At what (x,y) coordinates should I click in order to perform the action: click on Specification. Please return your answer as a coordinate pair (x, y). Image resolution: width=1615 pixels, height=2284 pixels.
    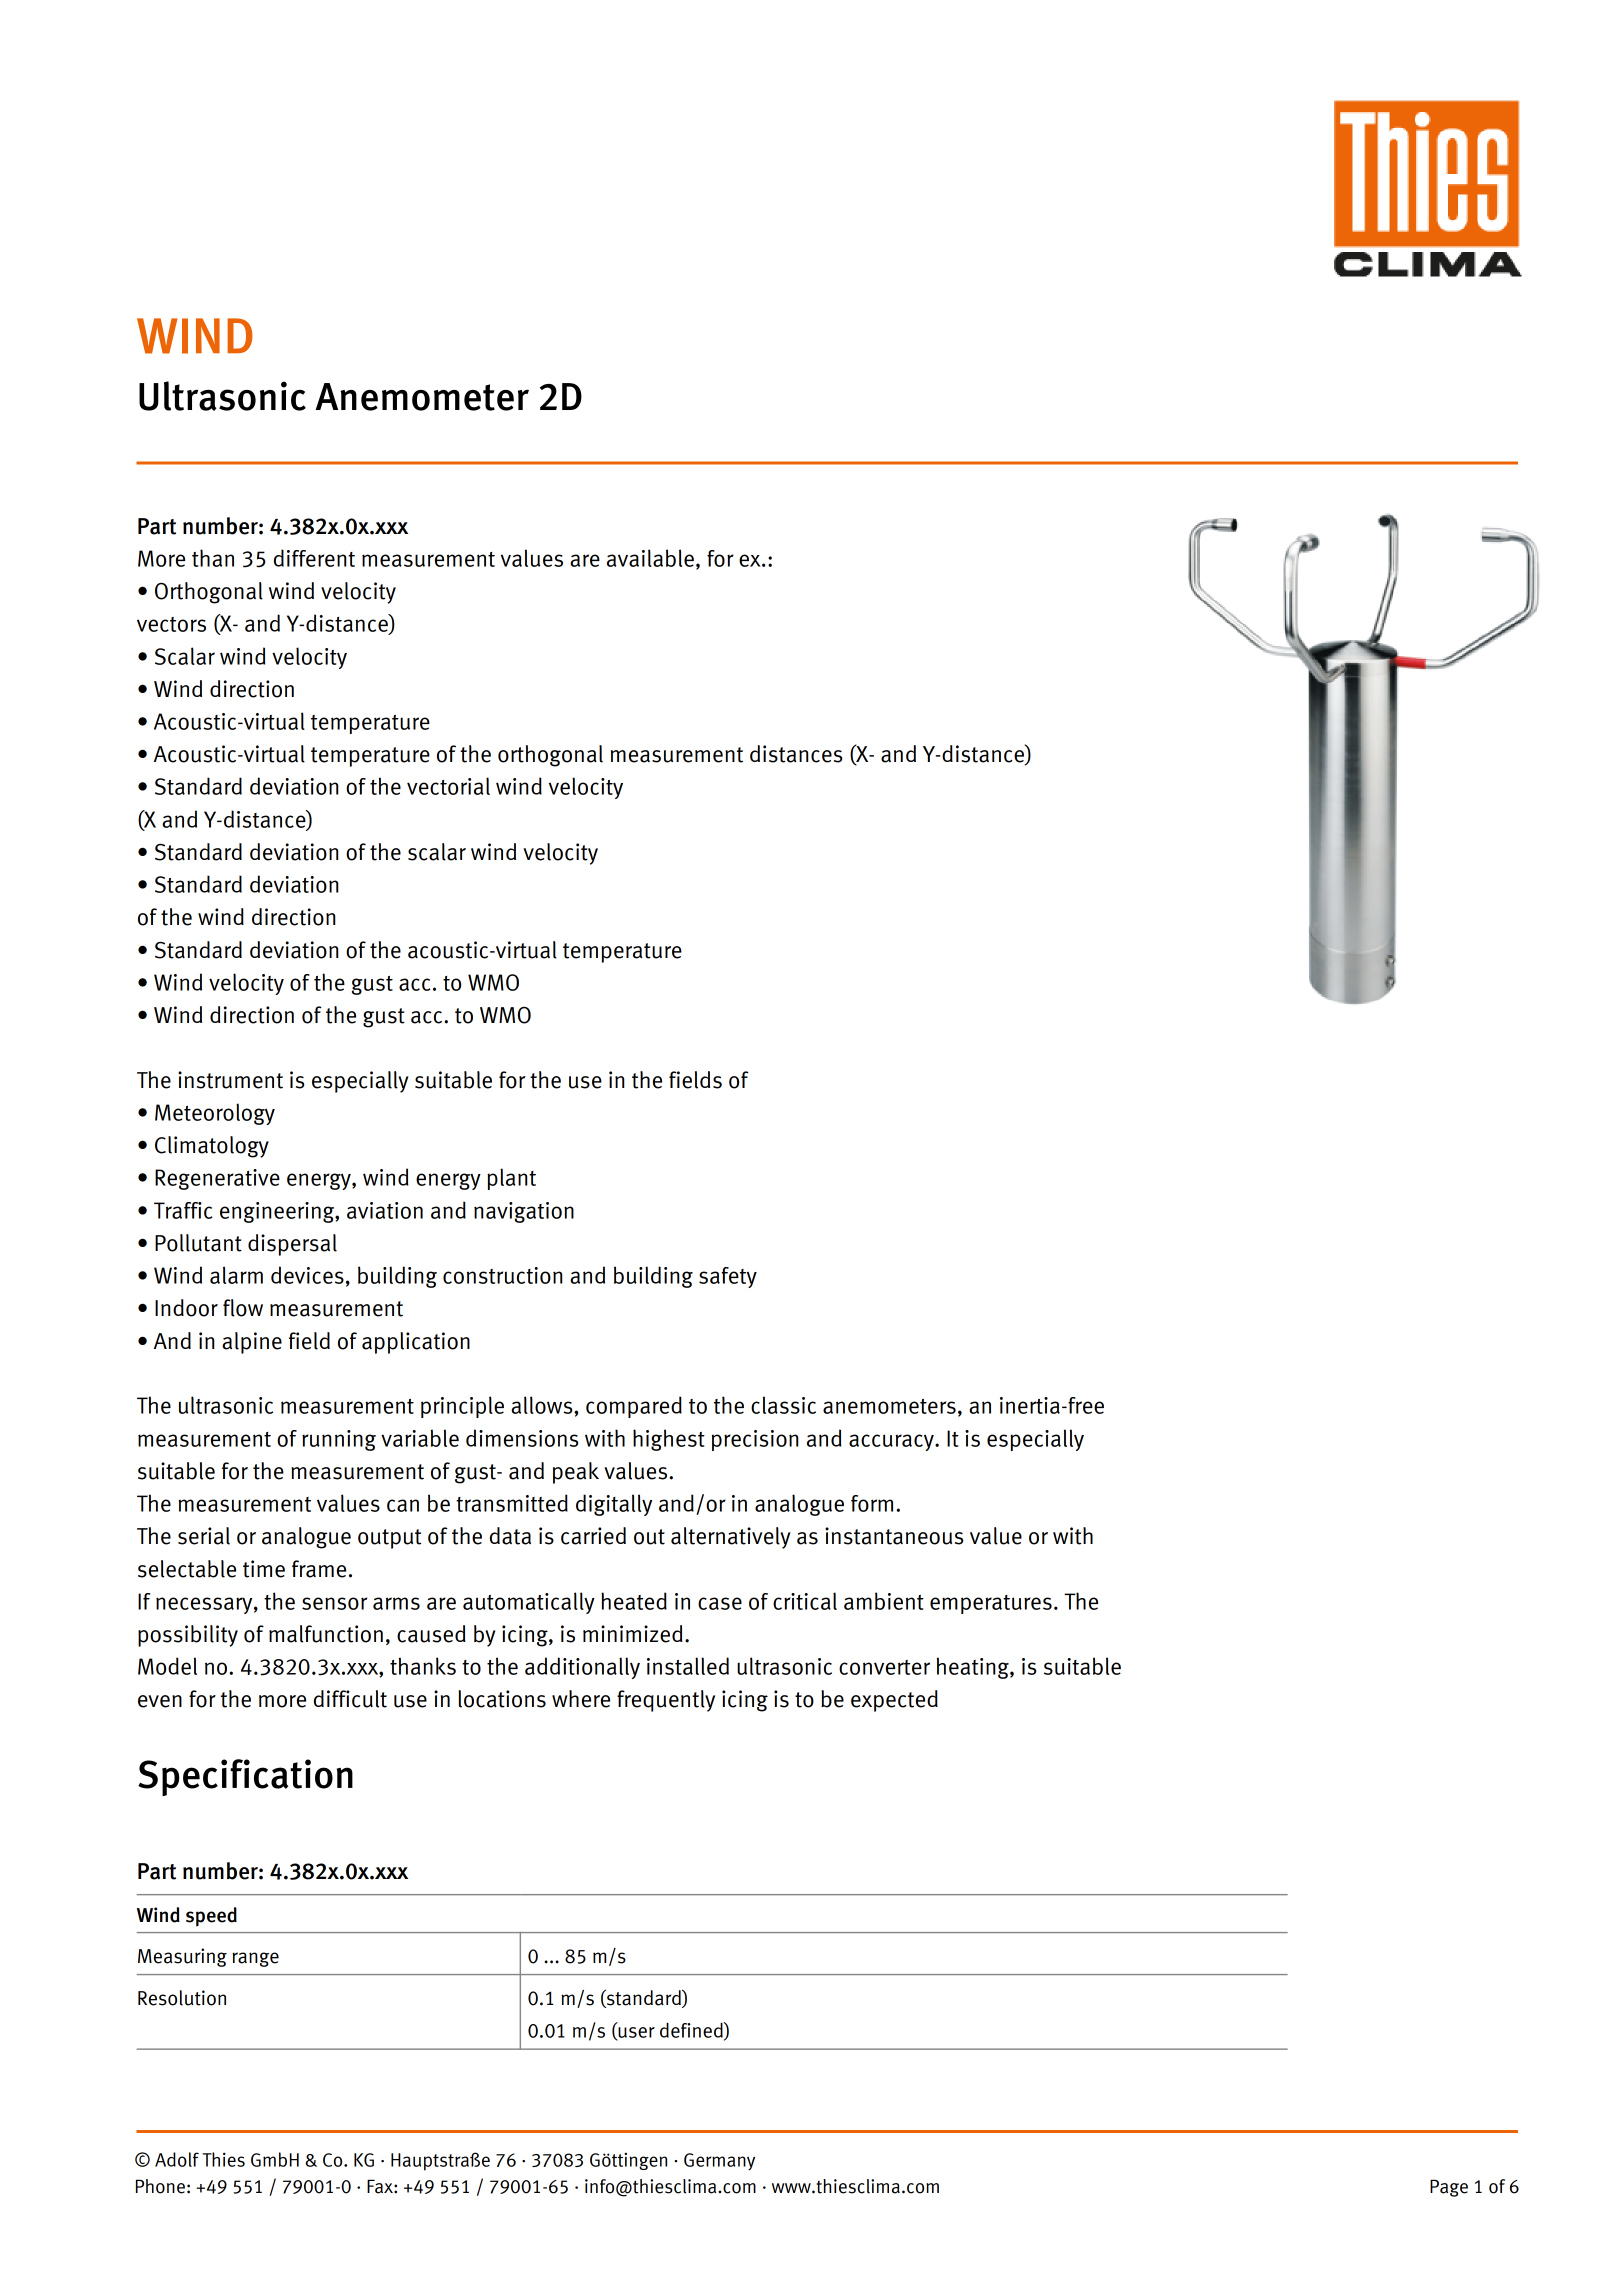
    Looking at the image, I should click on (245, 1777).
